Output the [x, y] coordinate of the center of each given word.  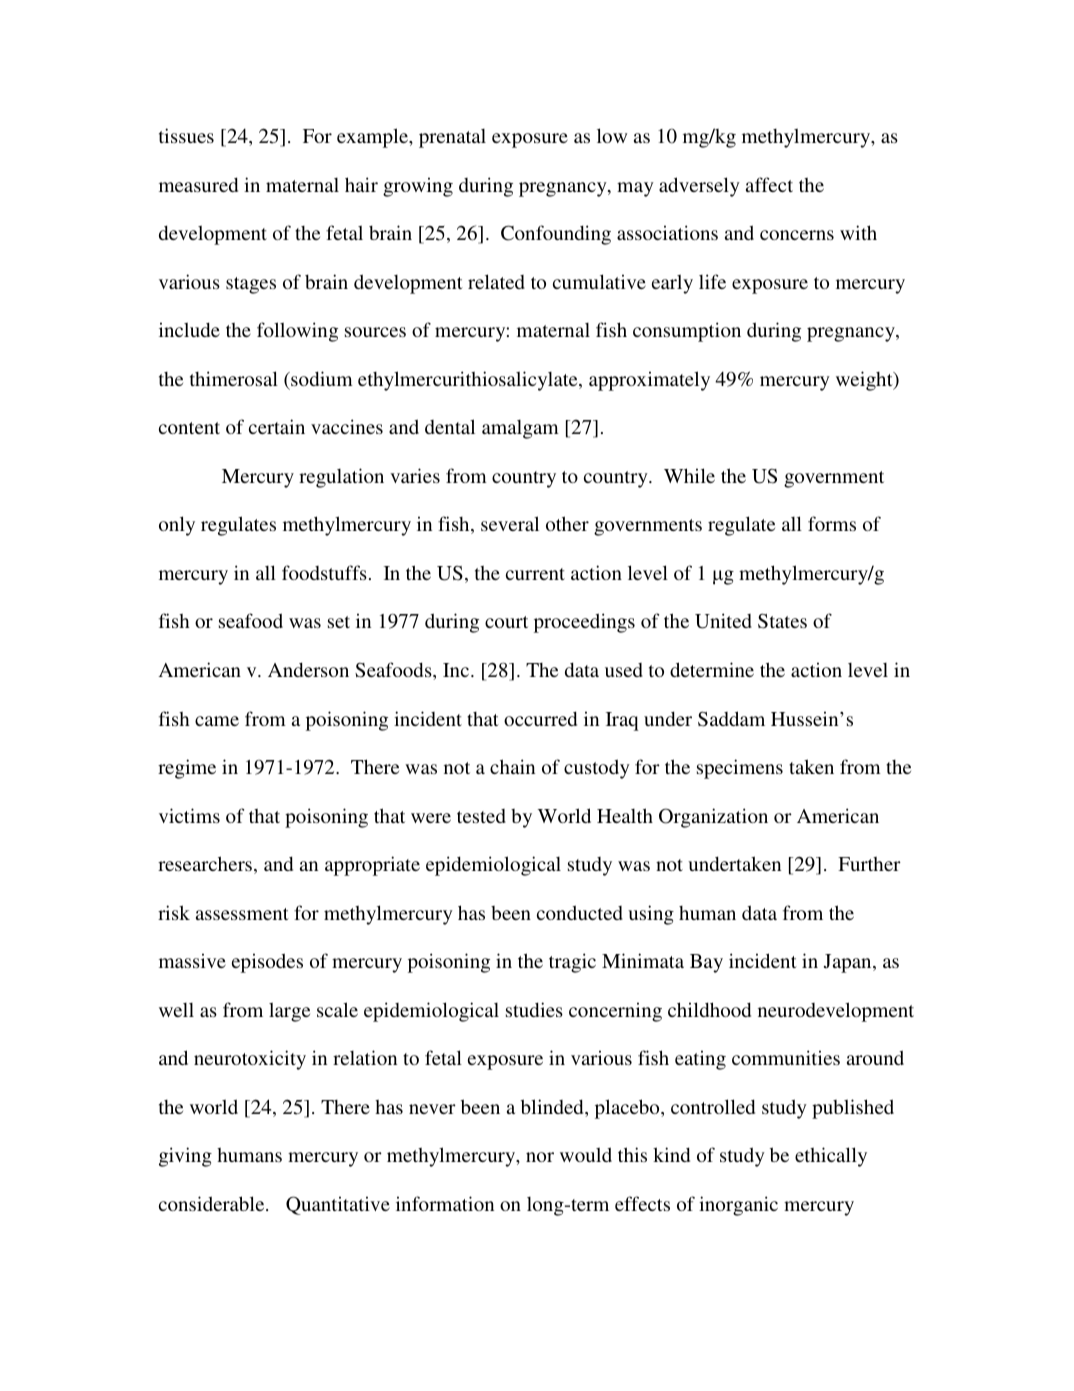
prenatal [452, 138]
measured [198, 184]
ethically [831, 1157]
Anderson [308, 669]
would [586, 1154]
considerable [213, 1203]
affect [769, 184]
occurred [540, 718]
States [782, 621]
